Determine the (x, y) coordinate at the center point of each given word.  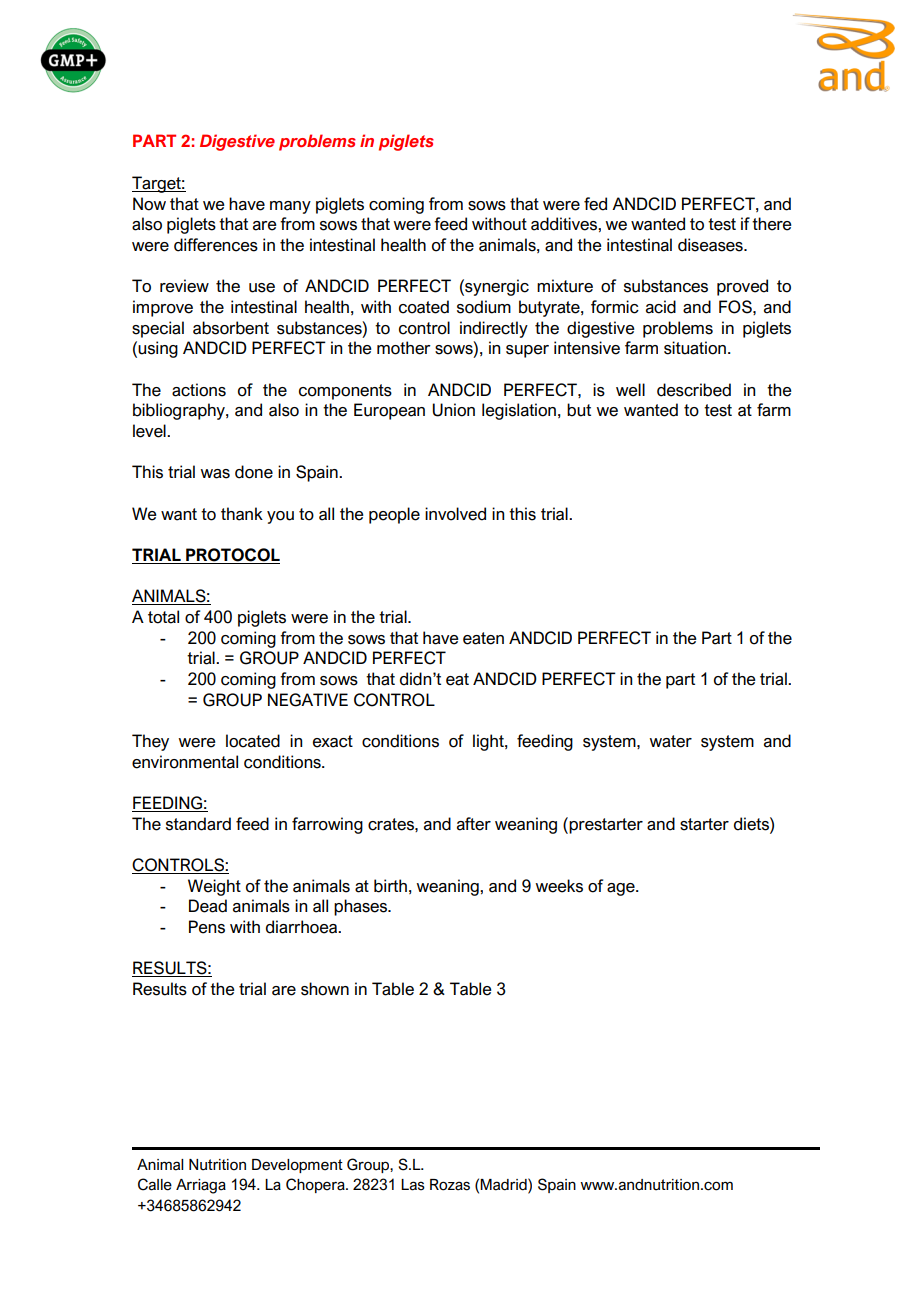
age (622, 889)
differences (216, 245)
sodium (484, 307)
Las (413, 1185)
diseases (711, 245)
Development (297, 1166)
